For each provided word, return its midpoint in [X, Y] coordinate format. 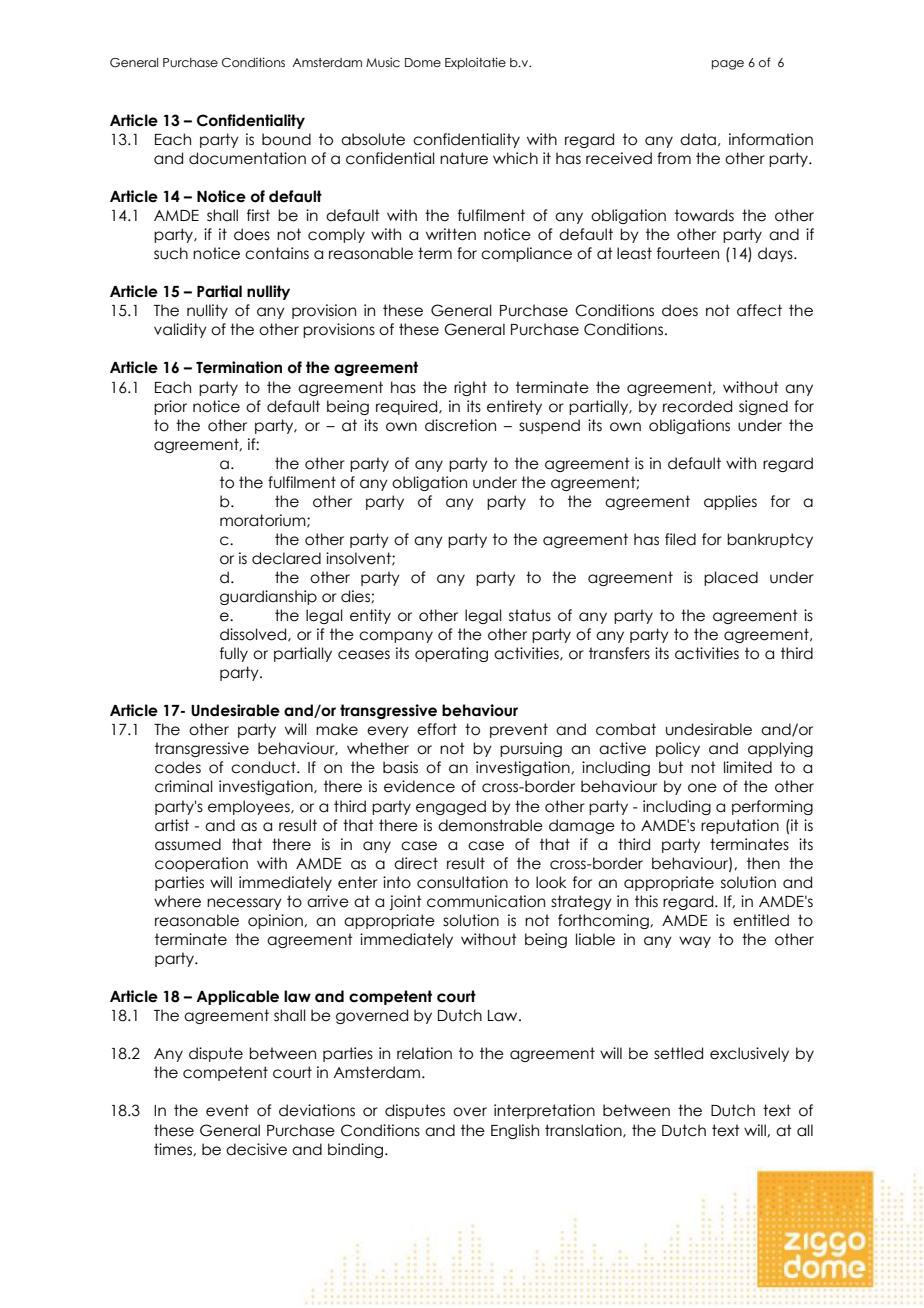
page [728, 65]
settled [678, 1053]
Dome [423, 62]
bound [286, 139]
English [515, 1131]
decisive [256, 1149]
